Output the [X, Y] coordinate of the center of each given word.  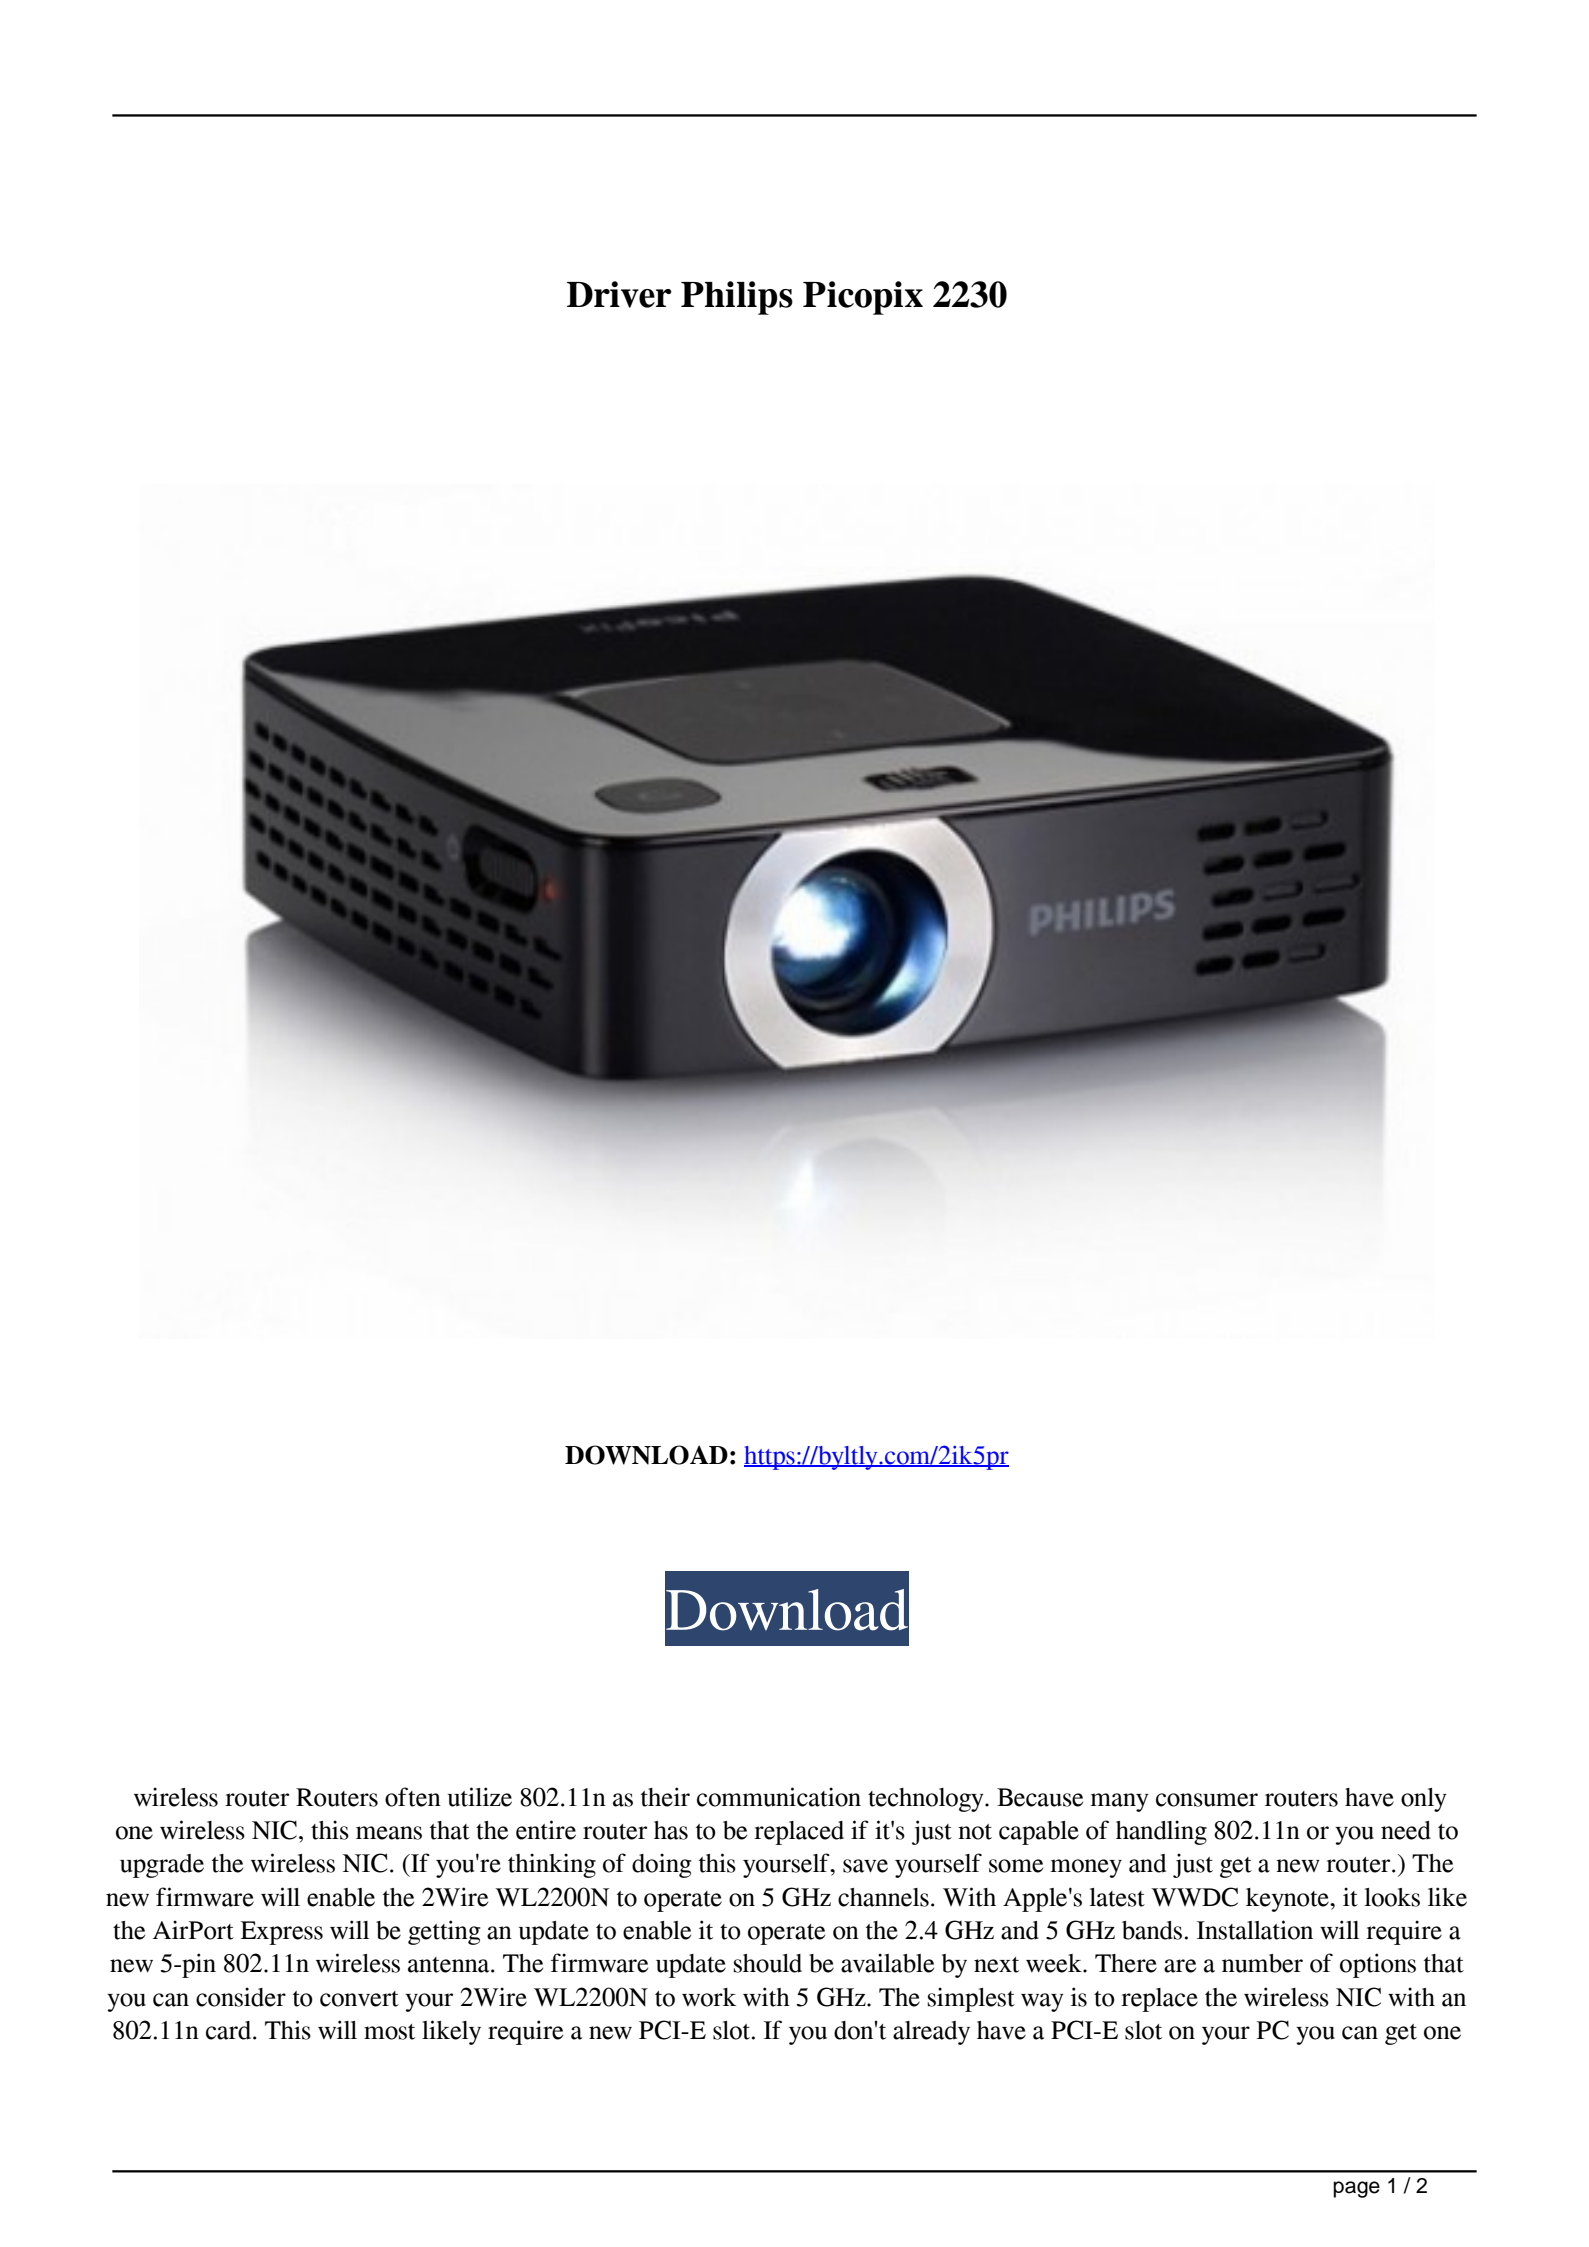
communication [779, 1797]
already [931, 2033]
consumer [1207, 1800]
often [413, 1797]
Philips [737, 298]
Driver [619, 294]
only [1424, 1800]
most [389, 2032]
